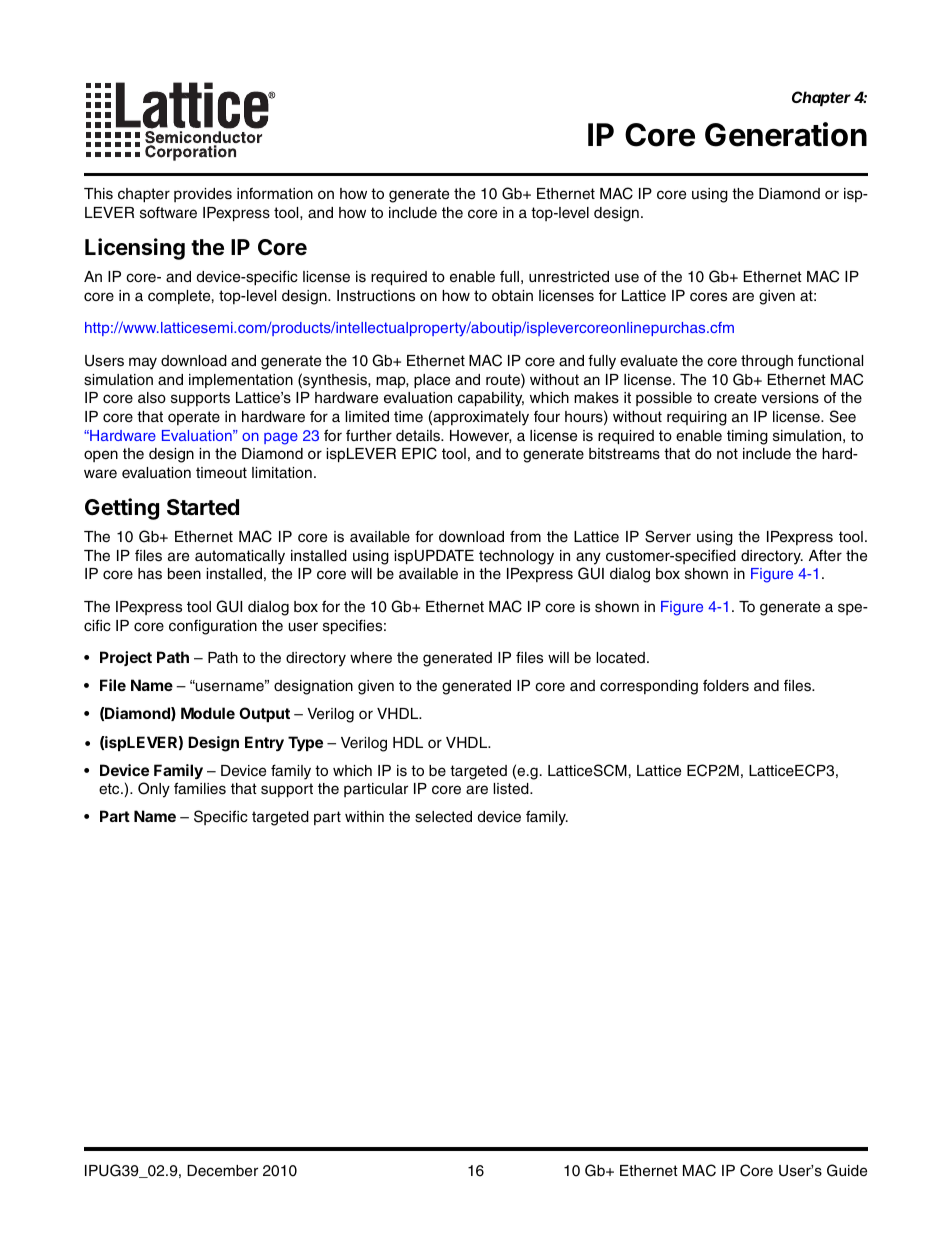 The image size is (952, 1233). I want to click on selected, so click(443, 817).
